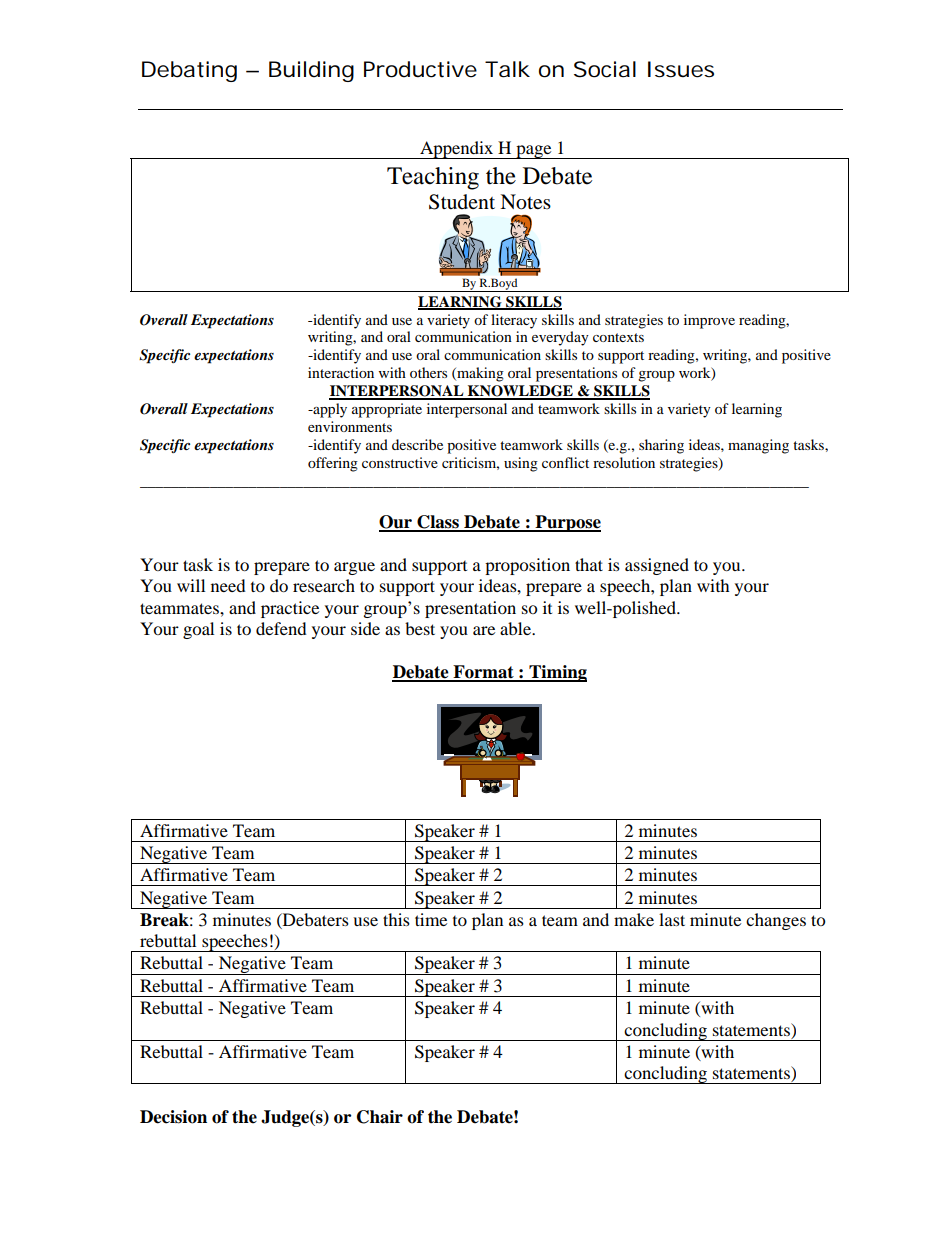  Describe the element at coordinates (228, 585) in the page. I see `need` at that location.
